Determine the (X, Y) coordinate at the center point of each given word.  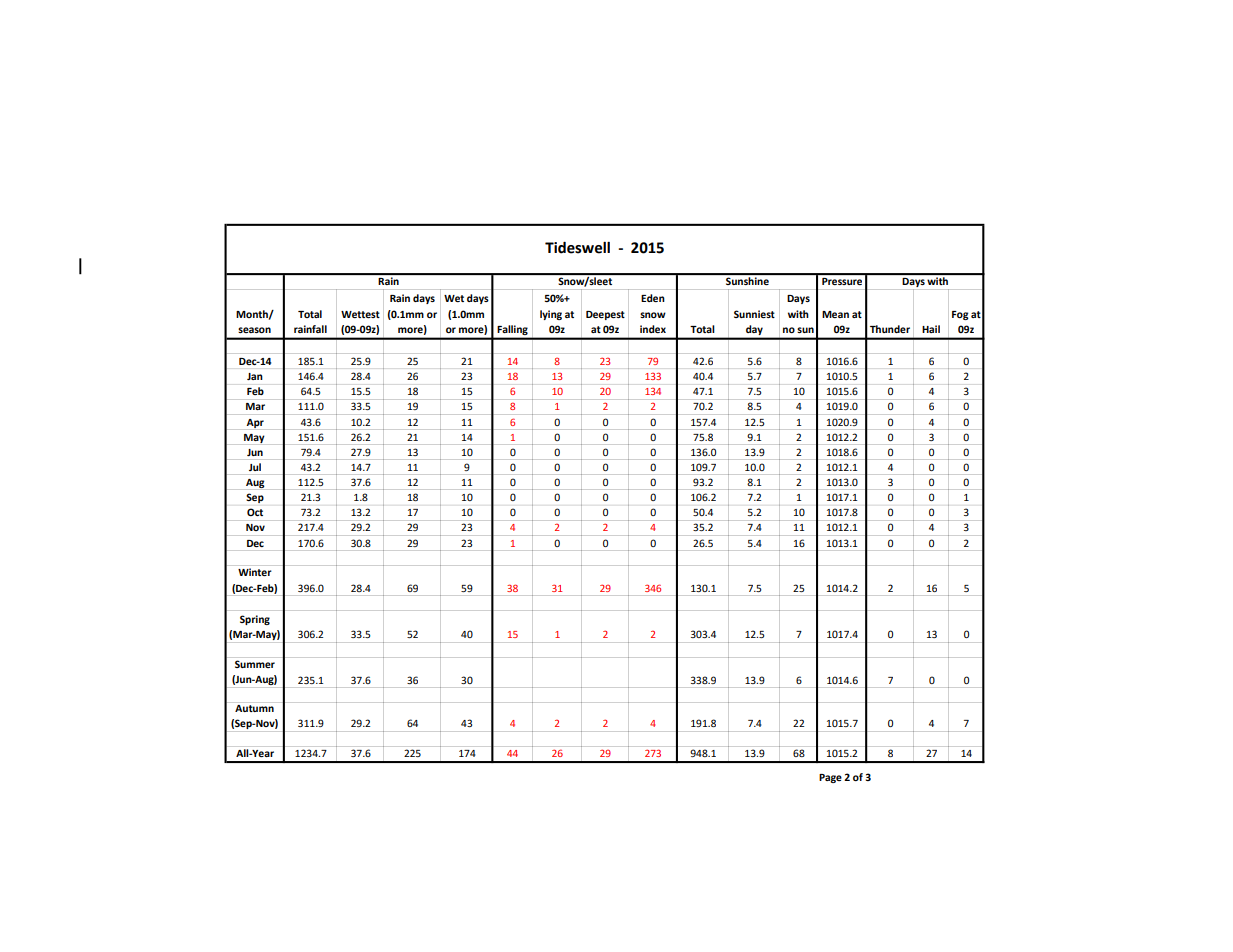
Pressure (842, 281)
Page (830, 778)
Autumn (254, 708)
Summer (255, 664)
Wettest (360, 314)
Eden (653, 298)
